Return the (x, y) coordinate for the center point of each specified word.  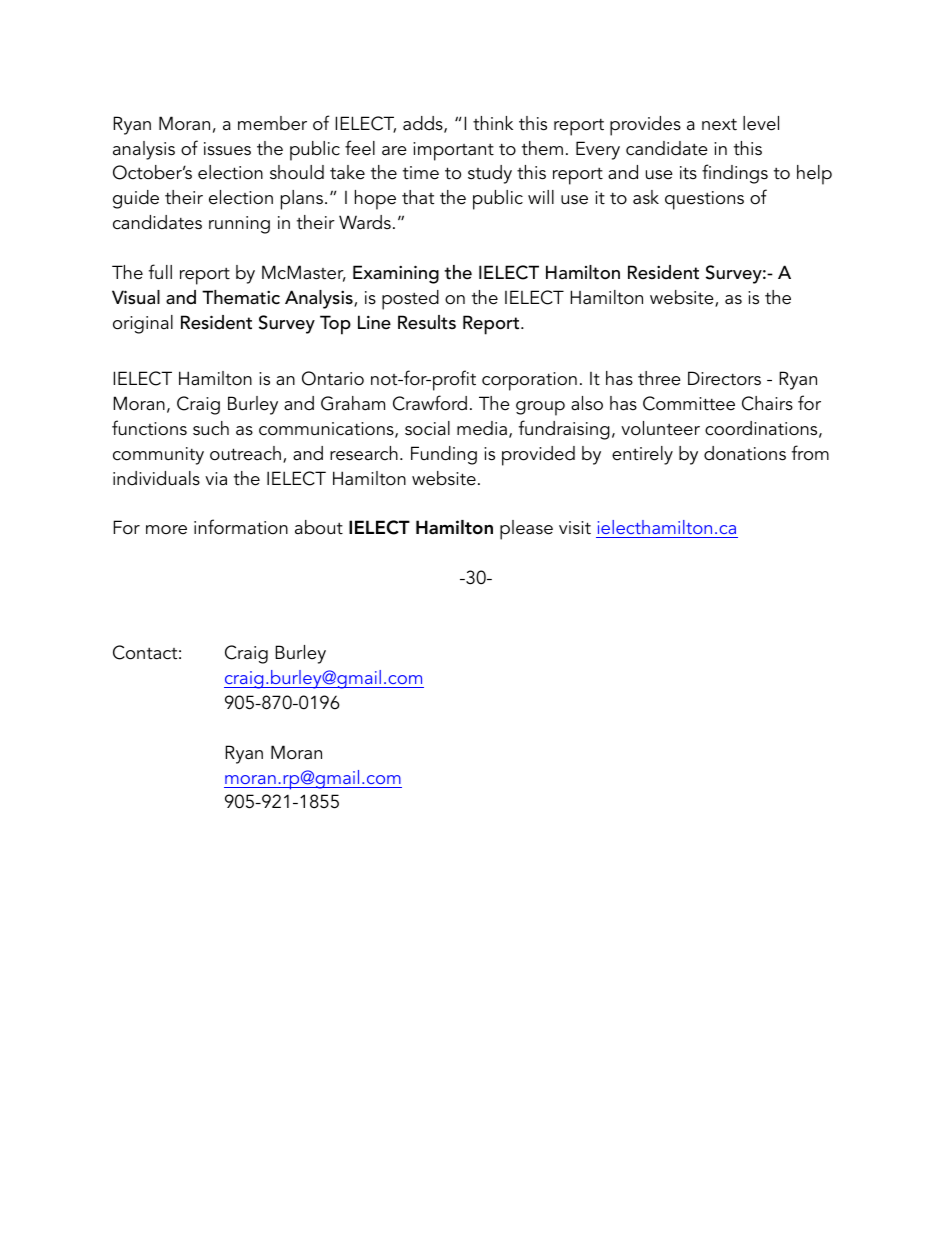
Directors (724, 378)
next (719, 124)
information (241, 527)
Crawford (430, 403)
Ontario (333, 378)
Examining (396, 274)
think (493, 123)
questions (704, 200)
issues (227, 149)
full (160, 272)
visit (575, 528)
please (526, 530)
